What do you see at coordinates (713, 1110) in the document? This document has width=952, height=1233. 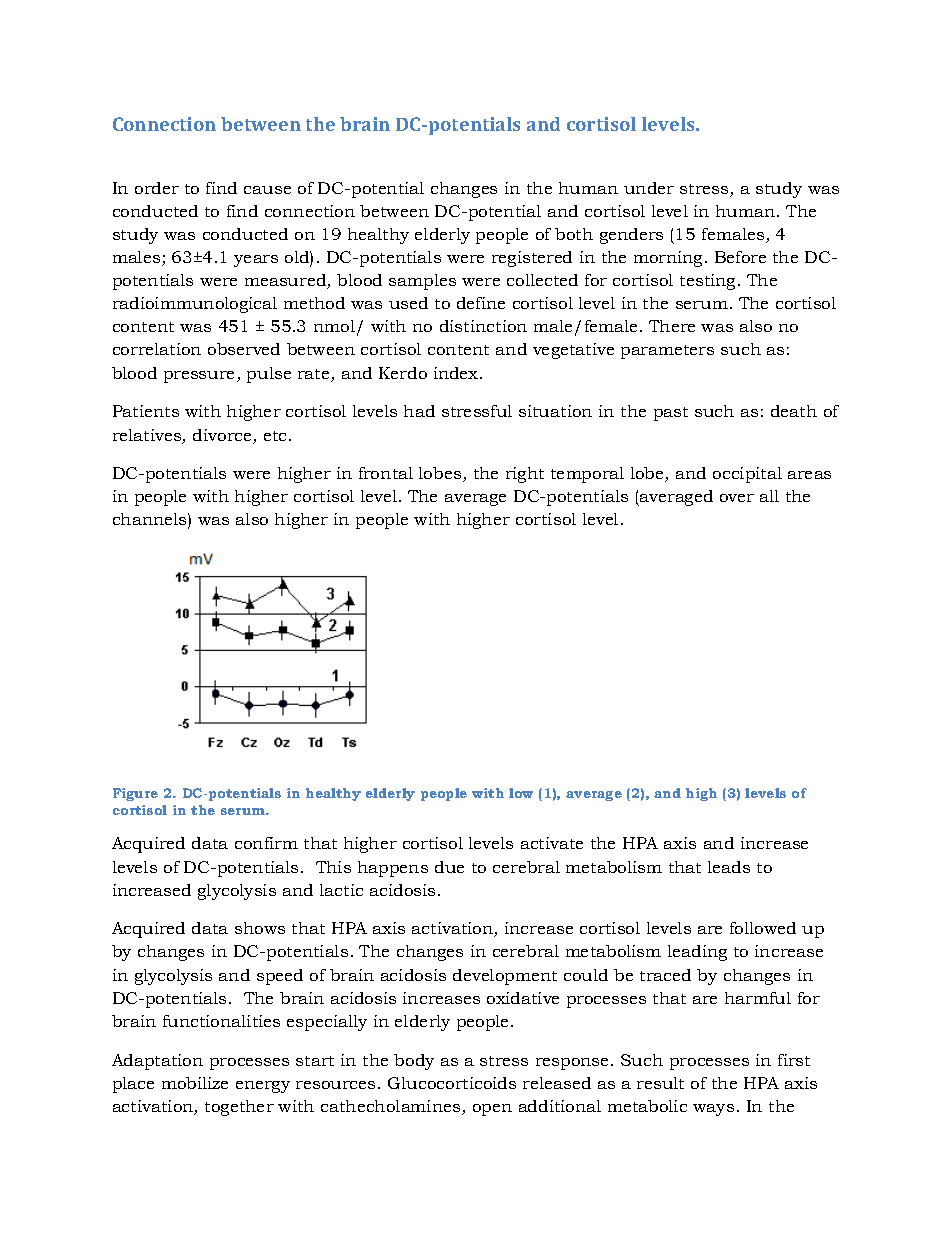 I see `ways` at bounding box center [713, 1110].
